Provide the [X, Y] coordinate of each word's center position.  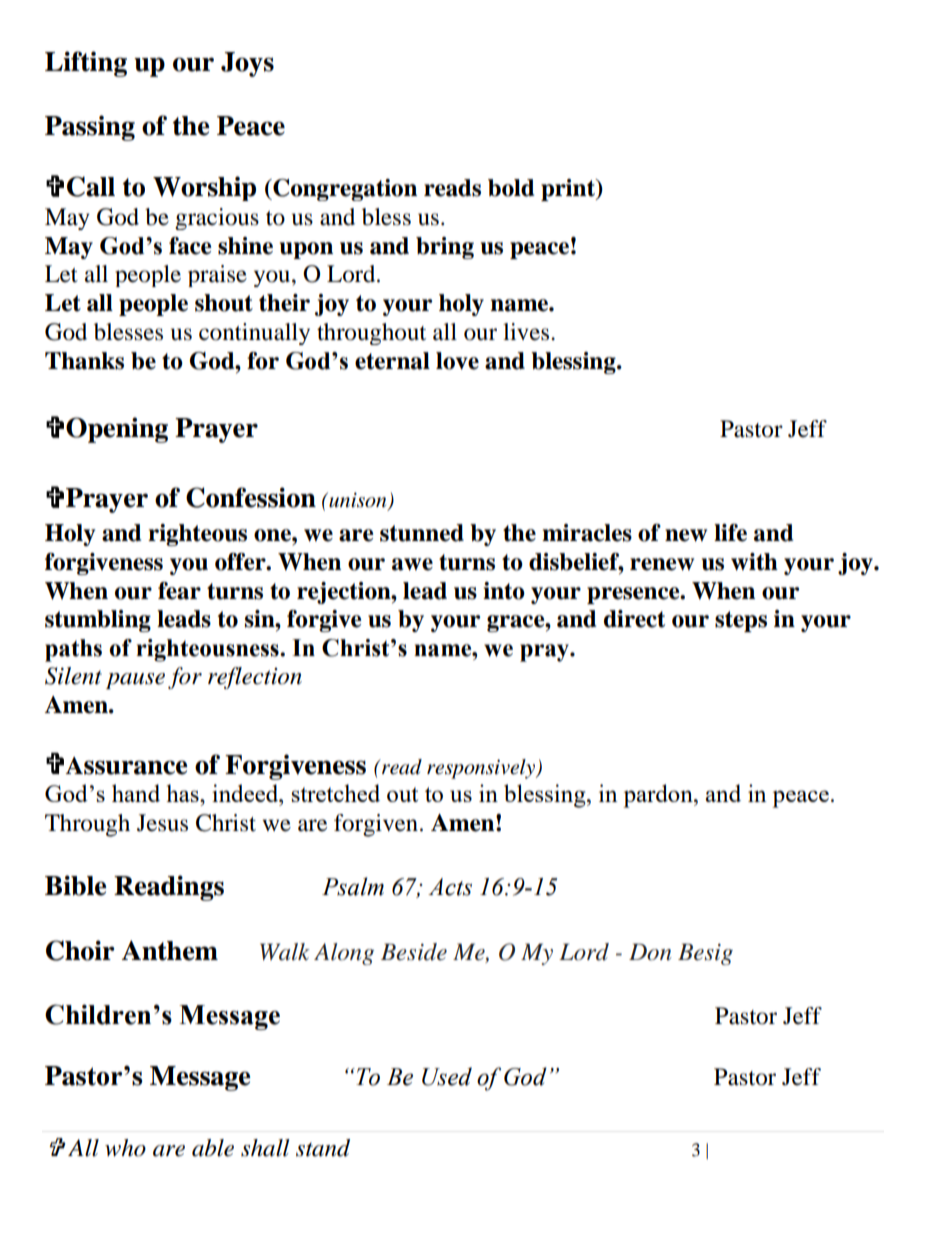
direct [634, 619]
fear [179, 591]
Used [447, 1076]
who [125, 1148]
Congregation [344, 190]
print [569, 190]
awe [412, 564]
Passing [90, 128]
